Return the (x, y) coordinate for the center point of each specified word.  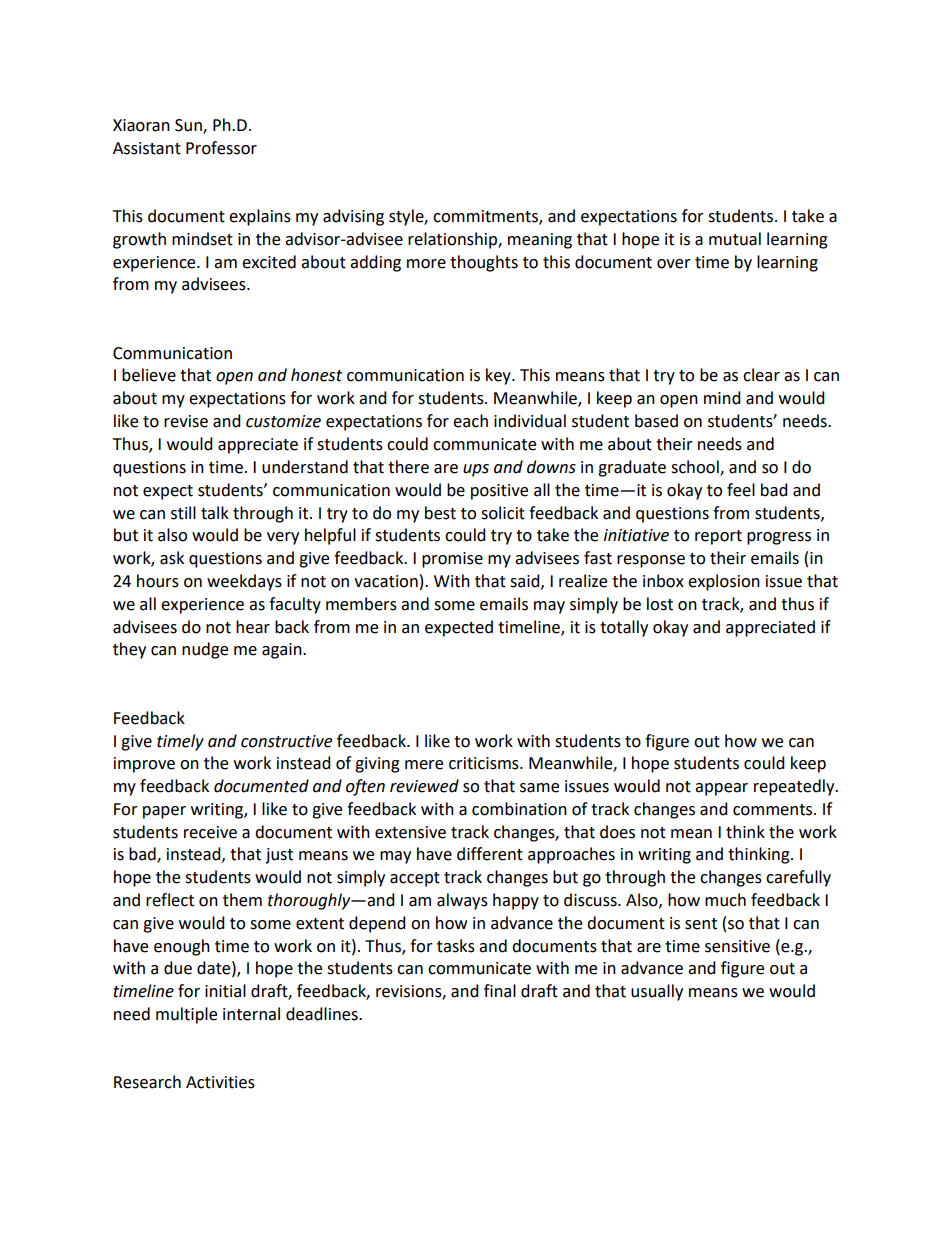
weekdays (244, 582)
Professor (221, 148)
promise (452, 560)
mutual (735, 239)
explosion (724, 582)
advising (353, 217)
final (500, 991)
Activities (220, 1082)
